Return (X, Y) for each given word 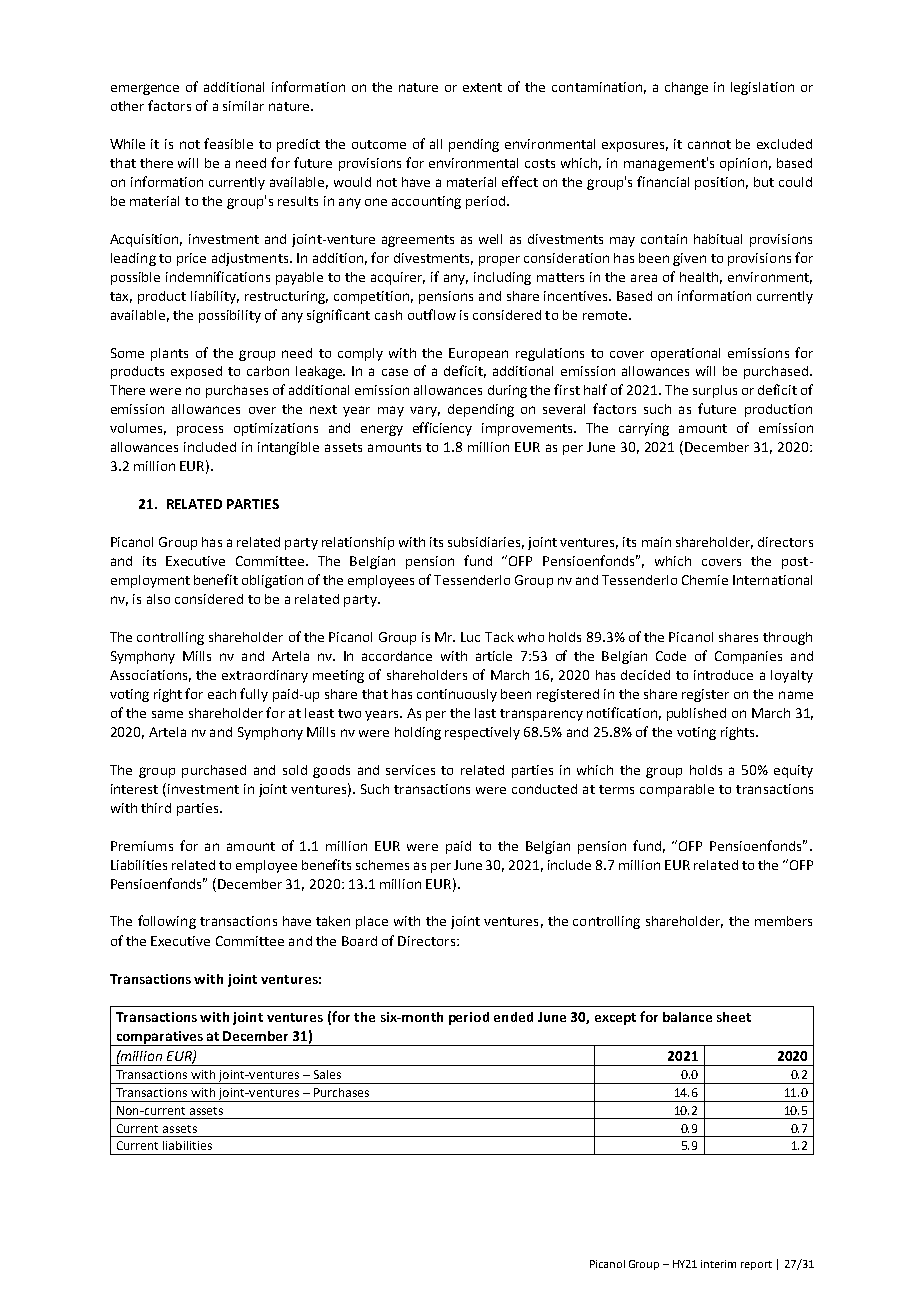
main (656, 542)
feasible (228, 143)
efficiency (442, 429)
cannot (709, 144)
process (200, 431)
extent (482, 87)
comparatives (159, 1038)
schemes (382, 865)
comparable (677, 790)
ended (513, 1017)
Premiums (142, 846)
